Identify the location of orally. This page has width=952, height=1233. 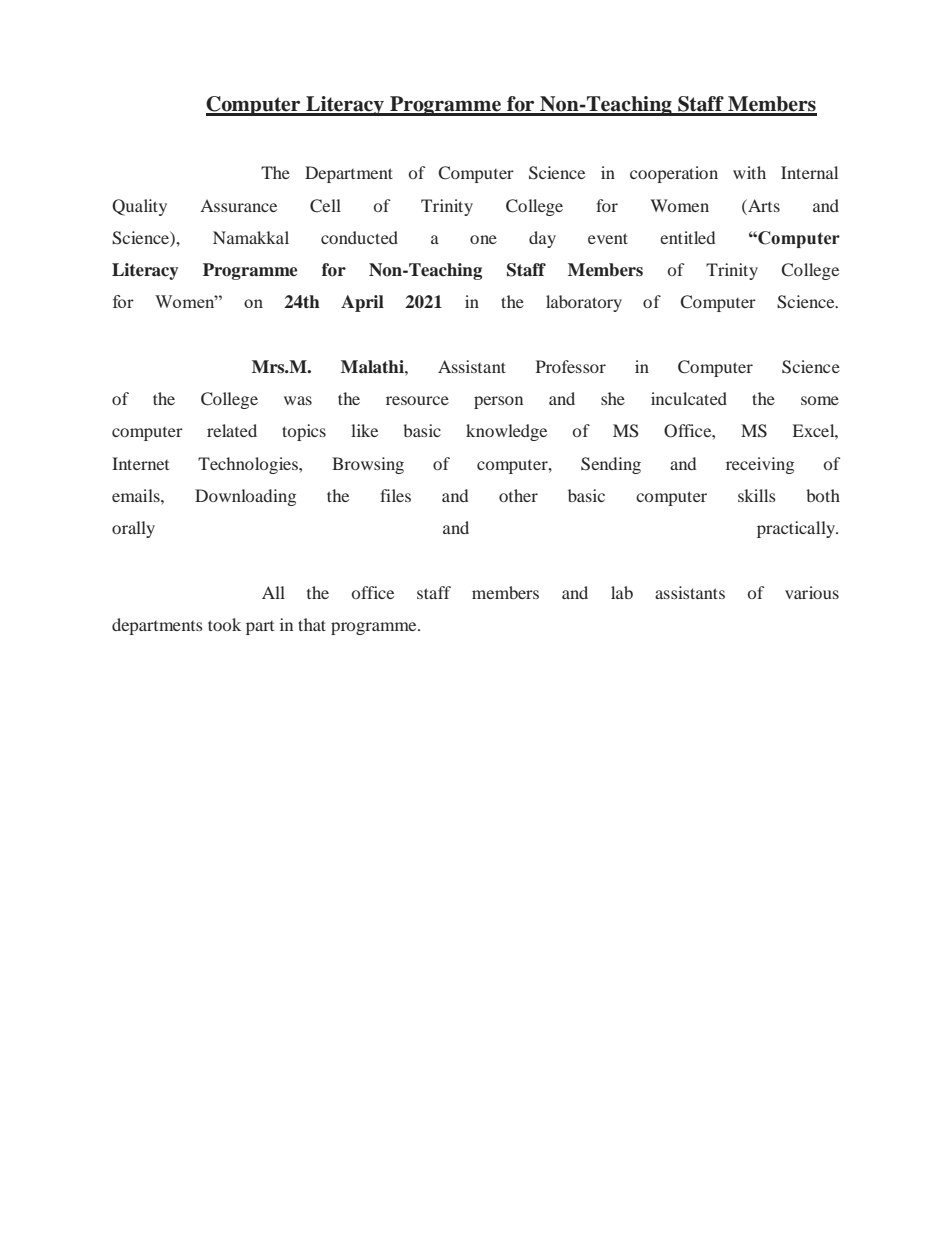
(133, 529).
